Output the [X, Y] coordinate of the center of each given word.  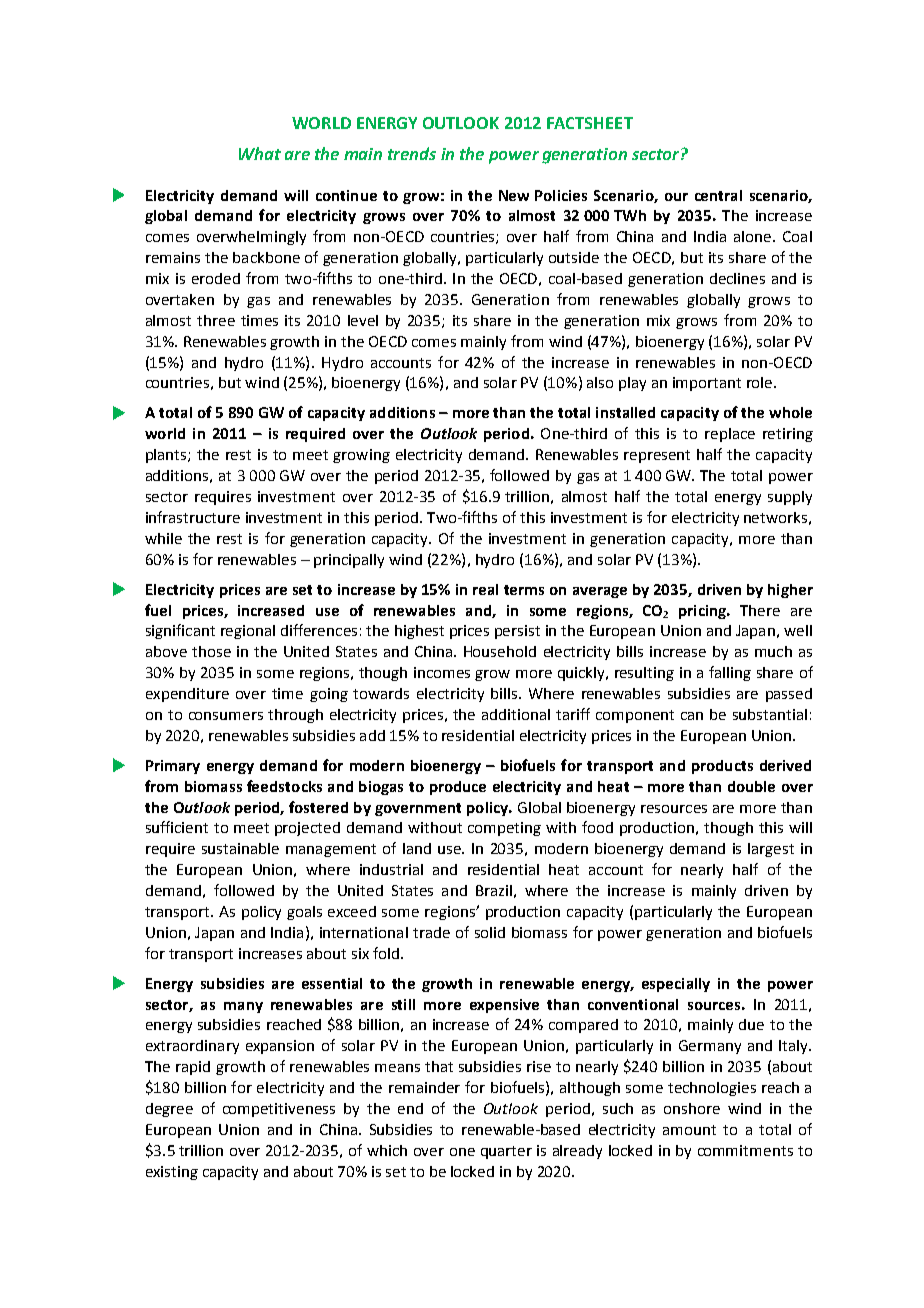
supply [790, 498]
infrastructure [193, 517]
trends [412, 153]
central [718, 195]
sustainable [240, 848]
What [260, 153]
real [485, 589]
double [751, 786]
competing [504, 829]
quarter [506, 1152]
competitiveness [279, 1110]
